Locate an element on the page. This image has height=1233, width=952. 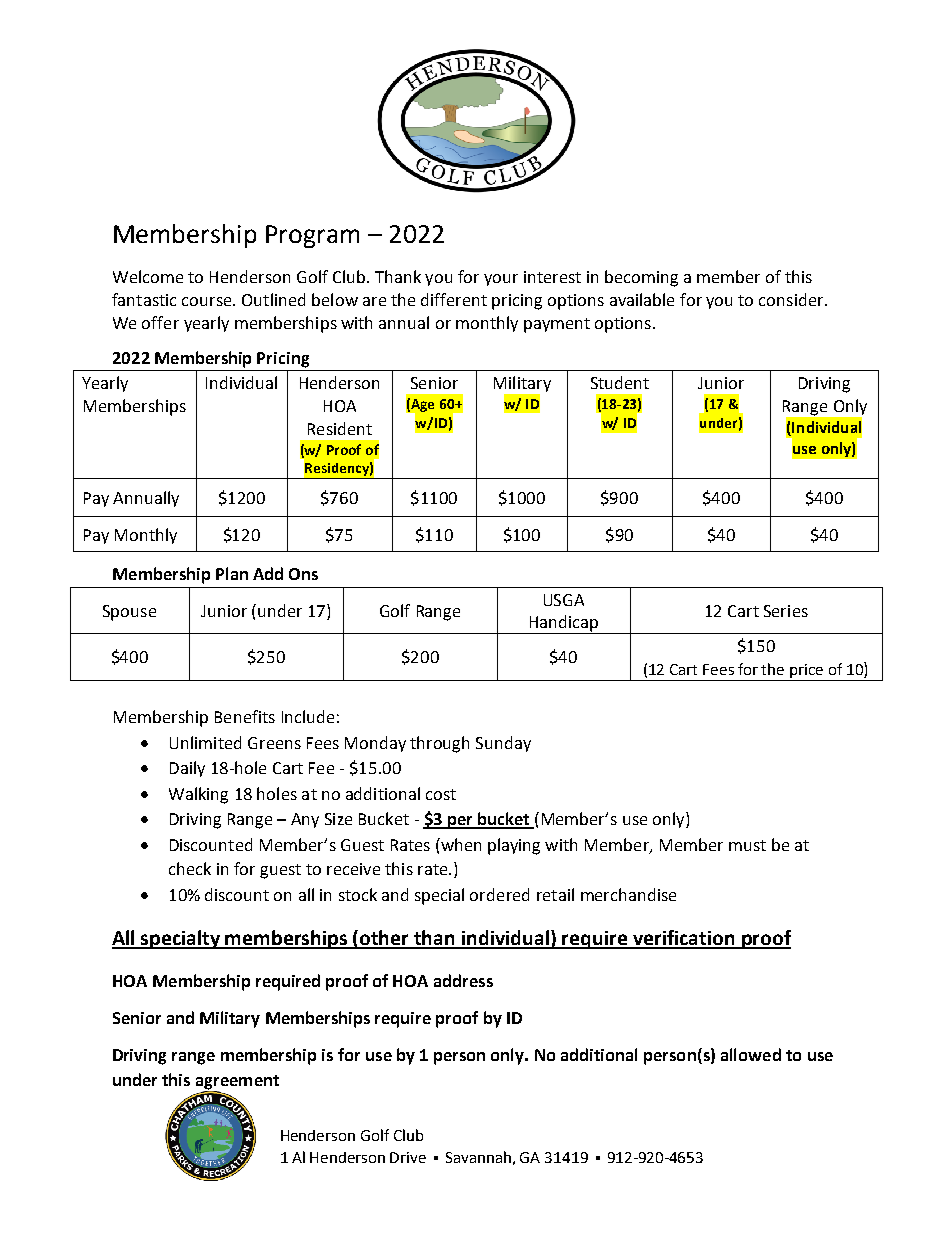
Student is located at coordinates (620, 382).
